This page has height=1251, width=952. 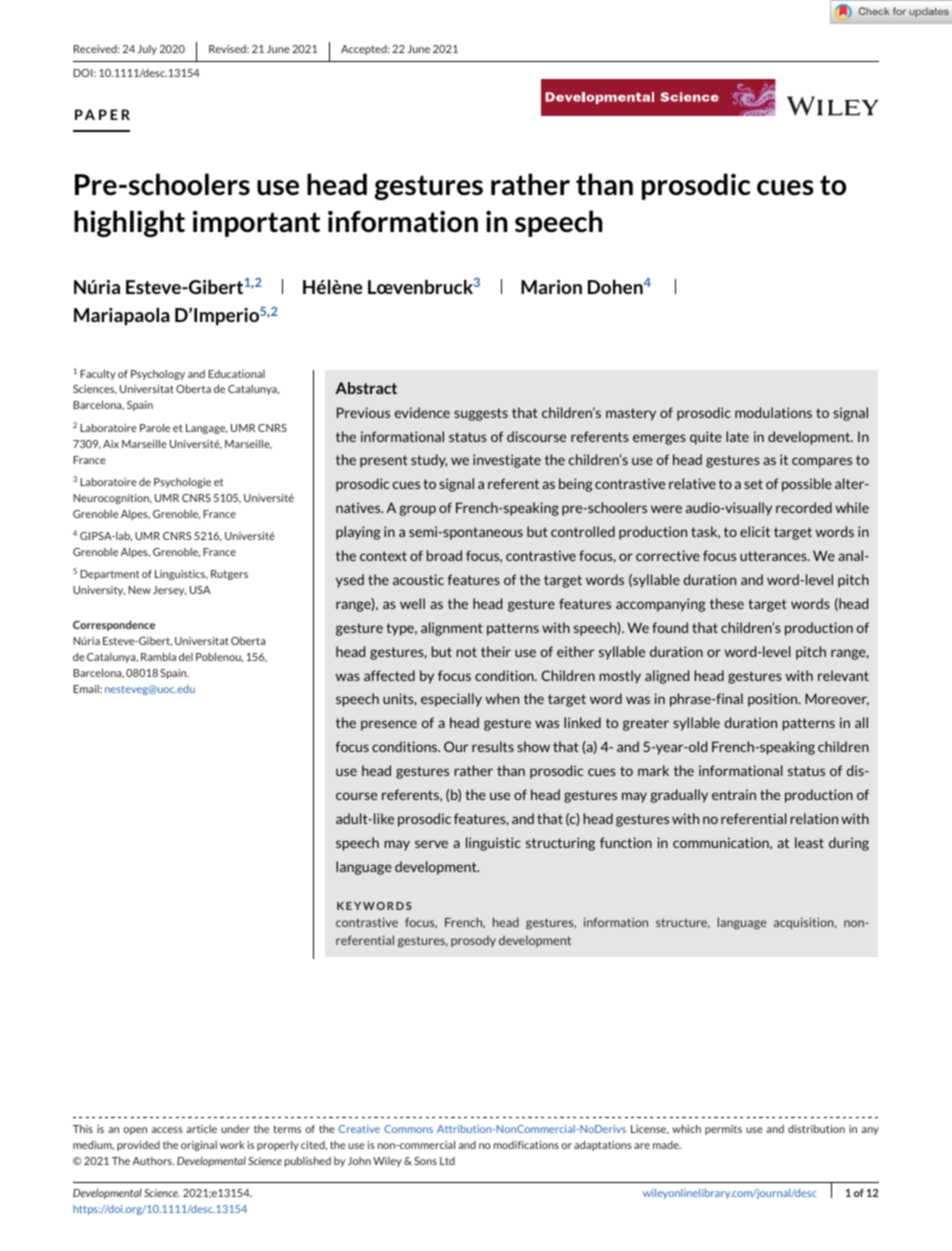 What do you see at coordinates (493, 746) in the page?
I see `results` at bounding box center [493, 746].
